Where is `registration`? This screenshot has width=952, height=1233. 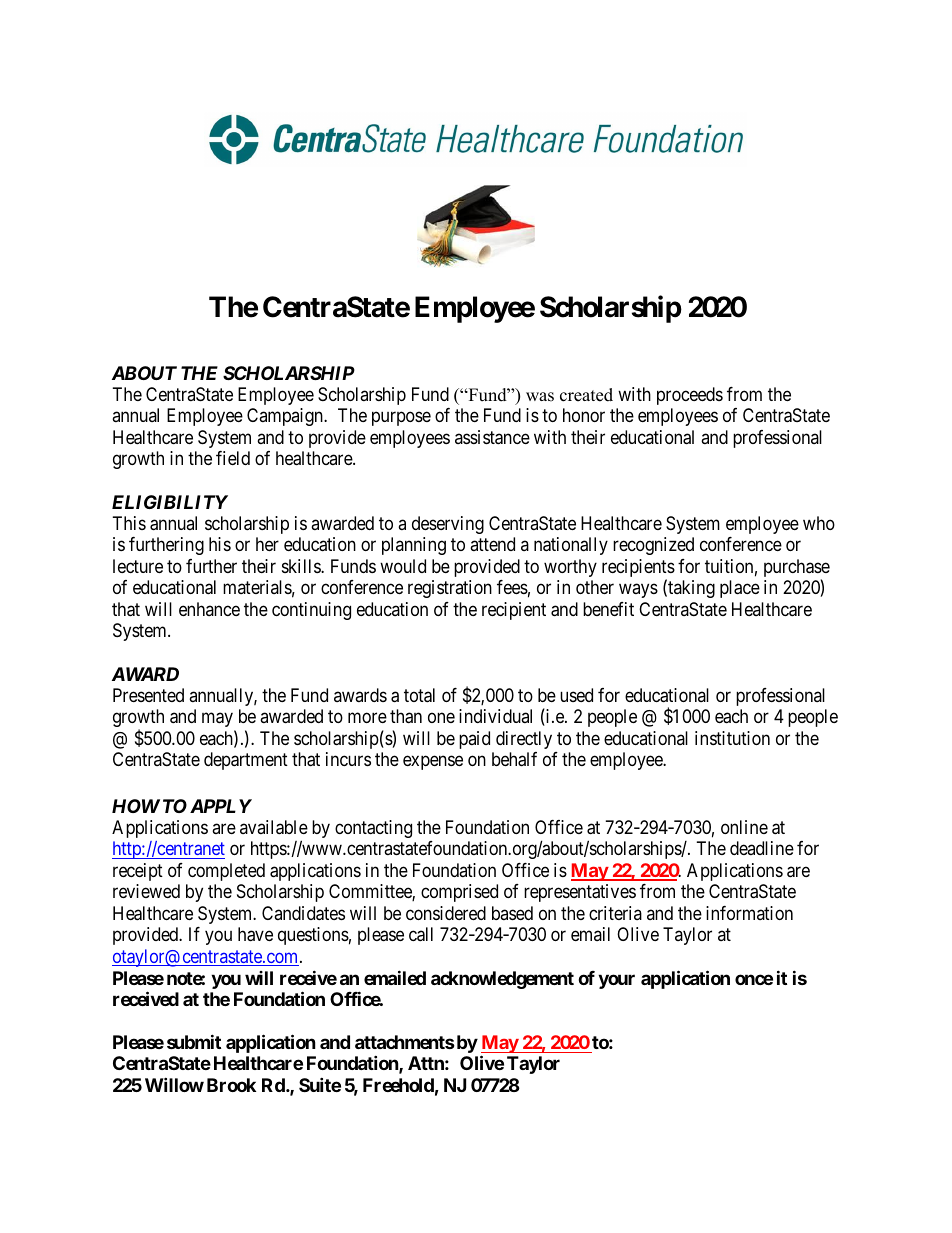
registration is located at coordinates (450, 589).
